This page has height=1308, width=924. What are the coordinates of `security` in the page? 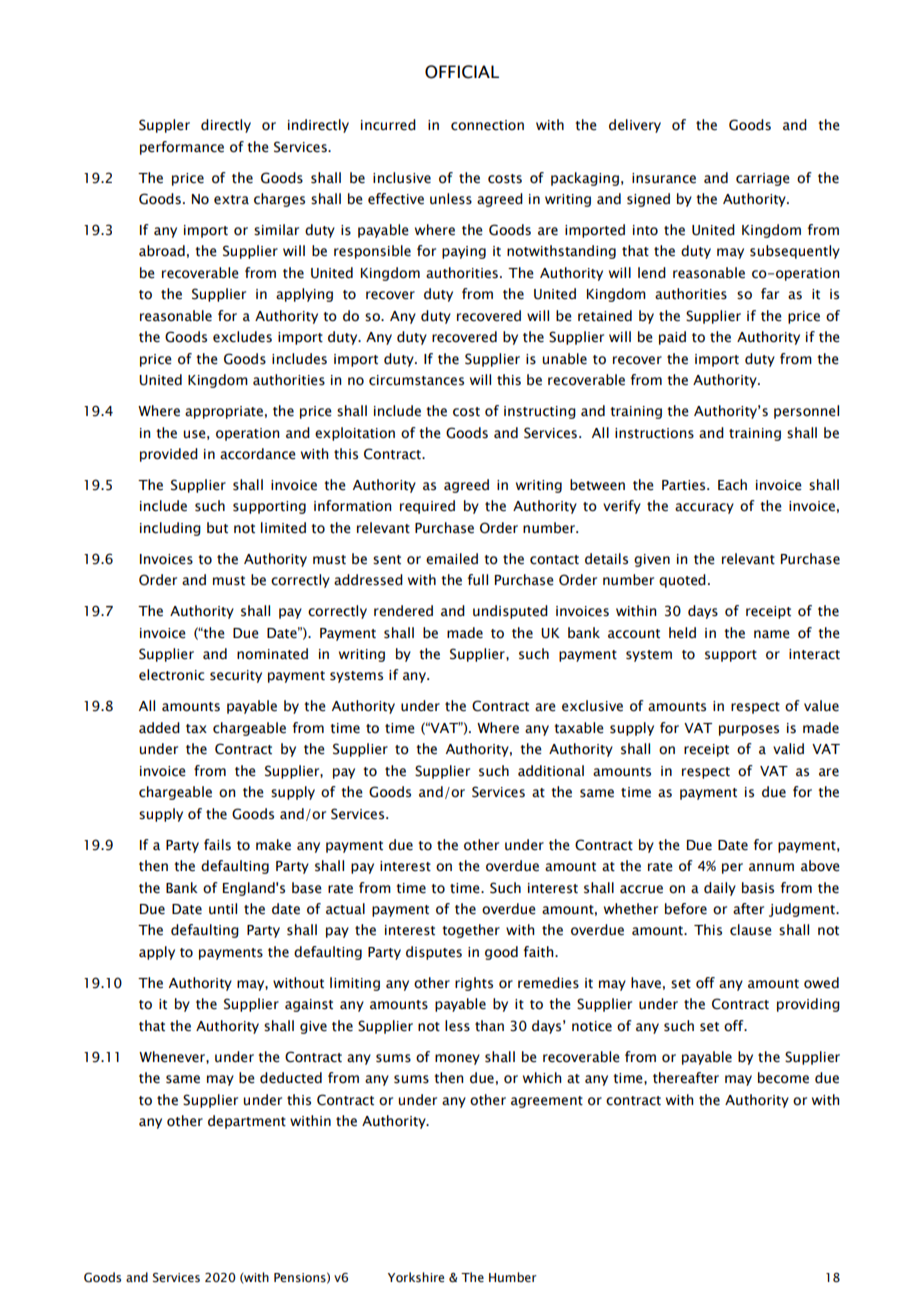 It's located at (236, 676).
